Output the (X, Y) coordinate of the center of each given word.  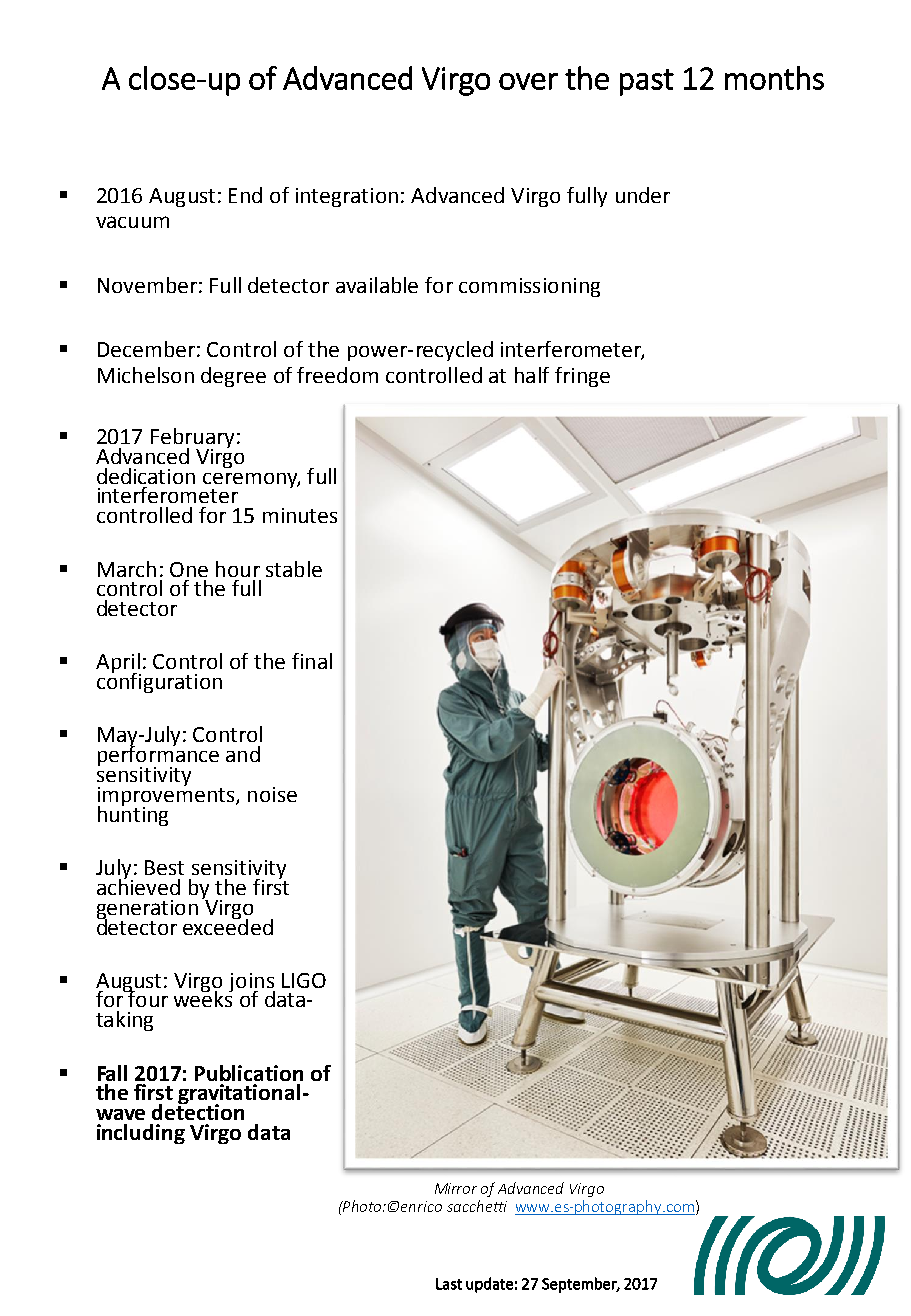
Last (449, 1284)
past (647, 82)
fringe (582, 377)
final (312, 661)
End (245, 195)
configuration (159, 682)
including (141, 1134)
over (528, 81)
